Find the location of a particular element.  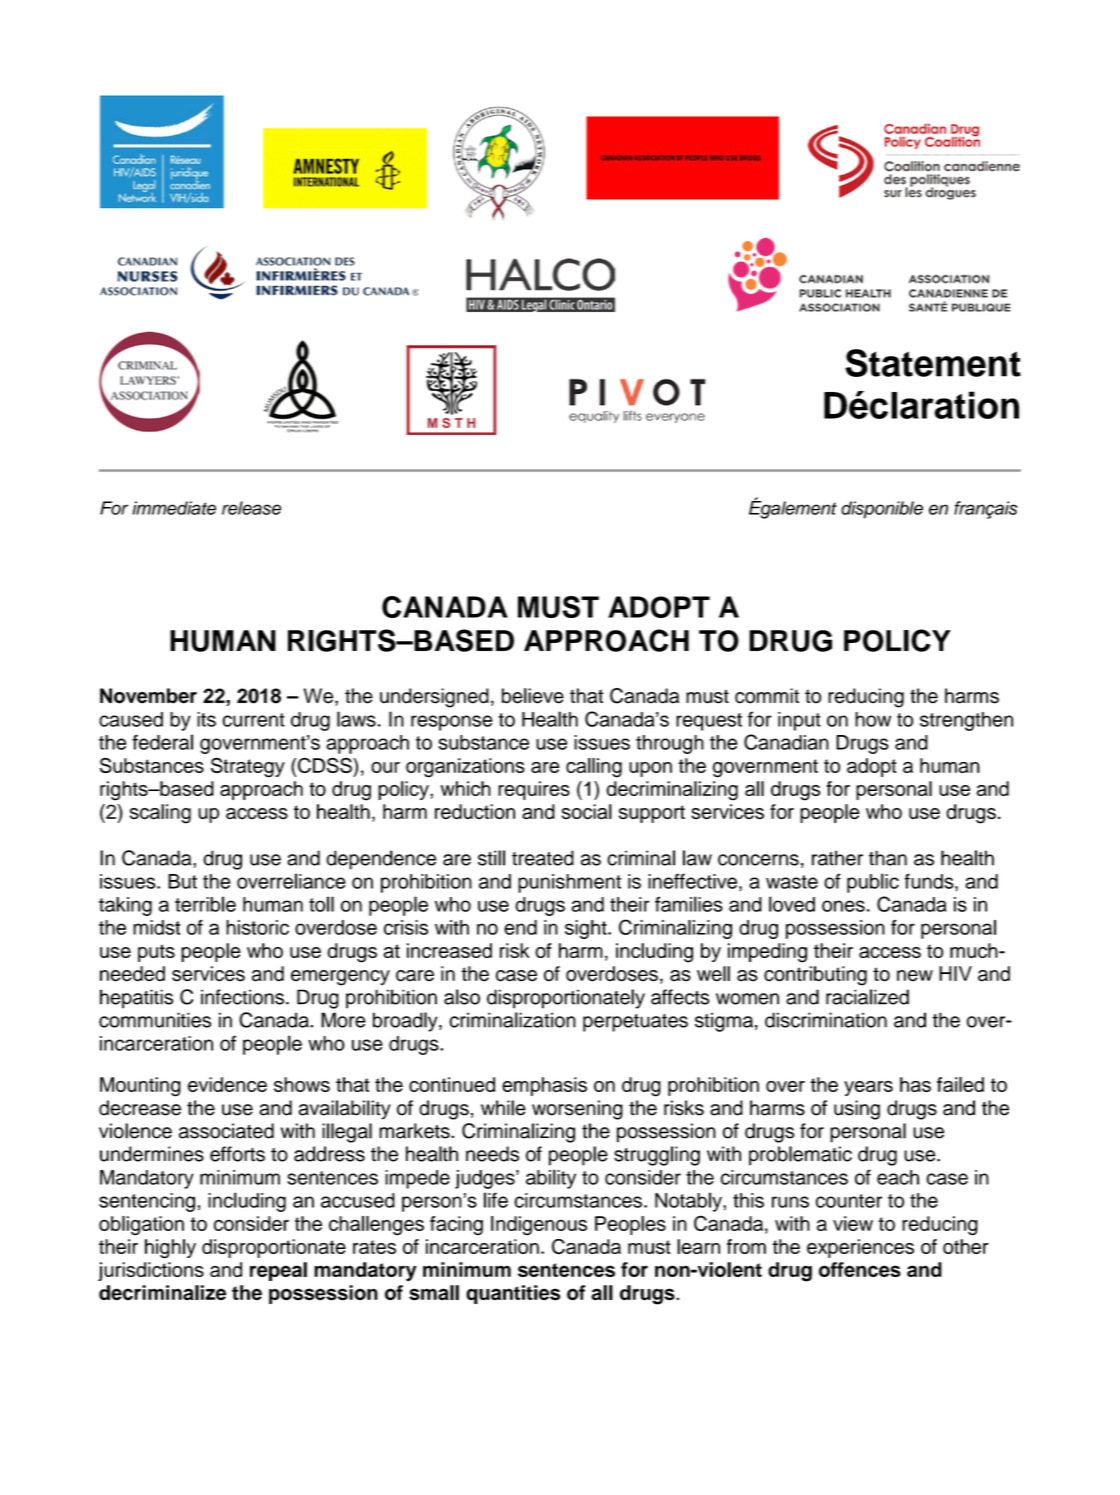

release is located at coordinates (251, 508).
